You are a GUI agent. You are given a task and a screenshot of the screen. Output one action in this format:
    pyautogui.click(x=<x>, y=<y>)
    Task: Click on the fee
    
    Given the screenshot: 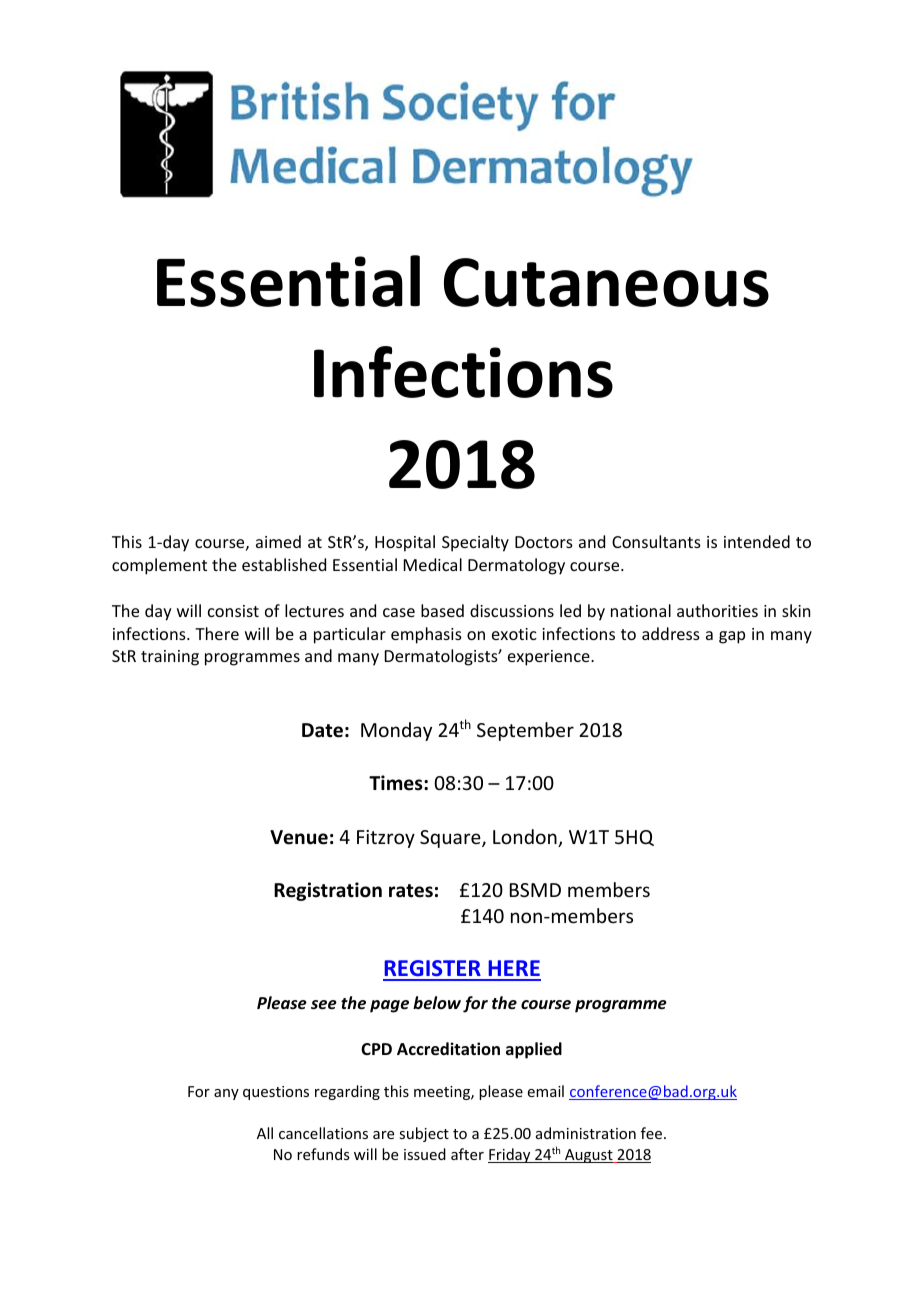 What is the action you would take?
    pyautogui.click(x=653, y=1133)
